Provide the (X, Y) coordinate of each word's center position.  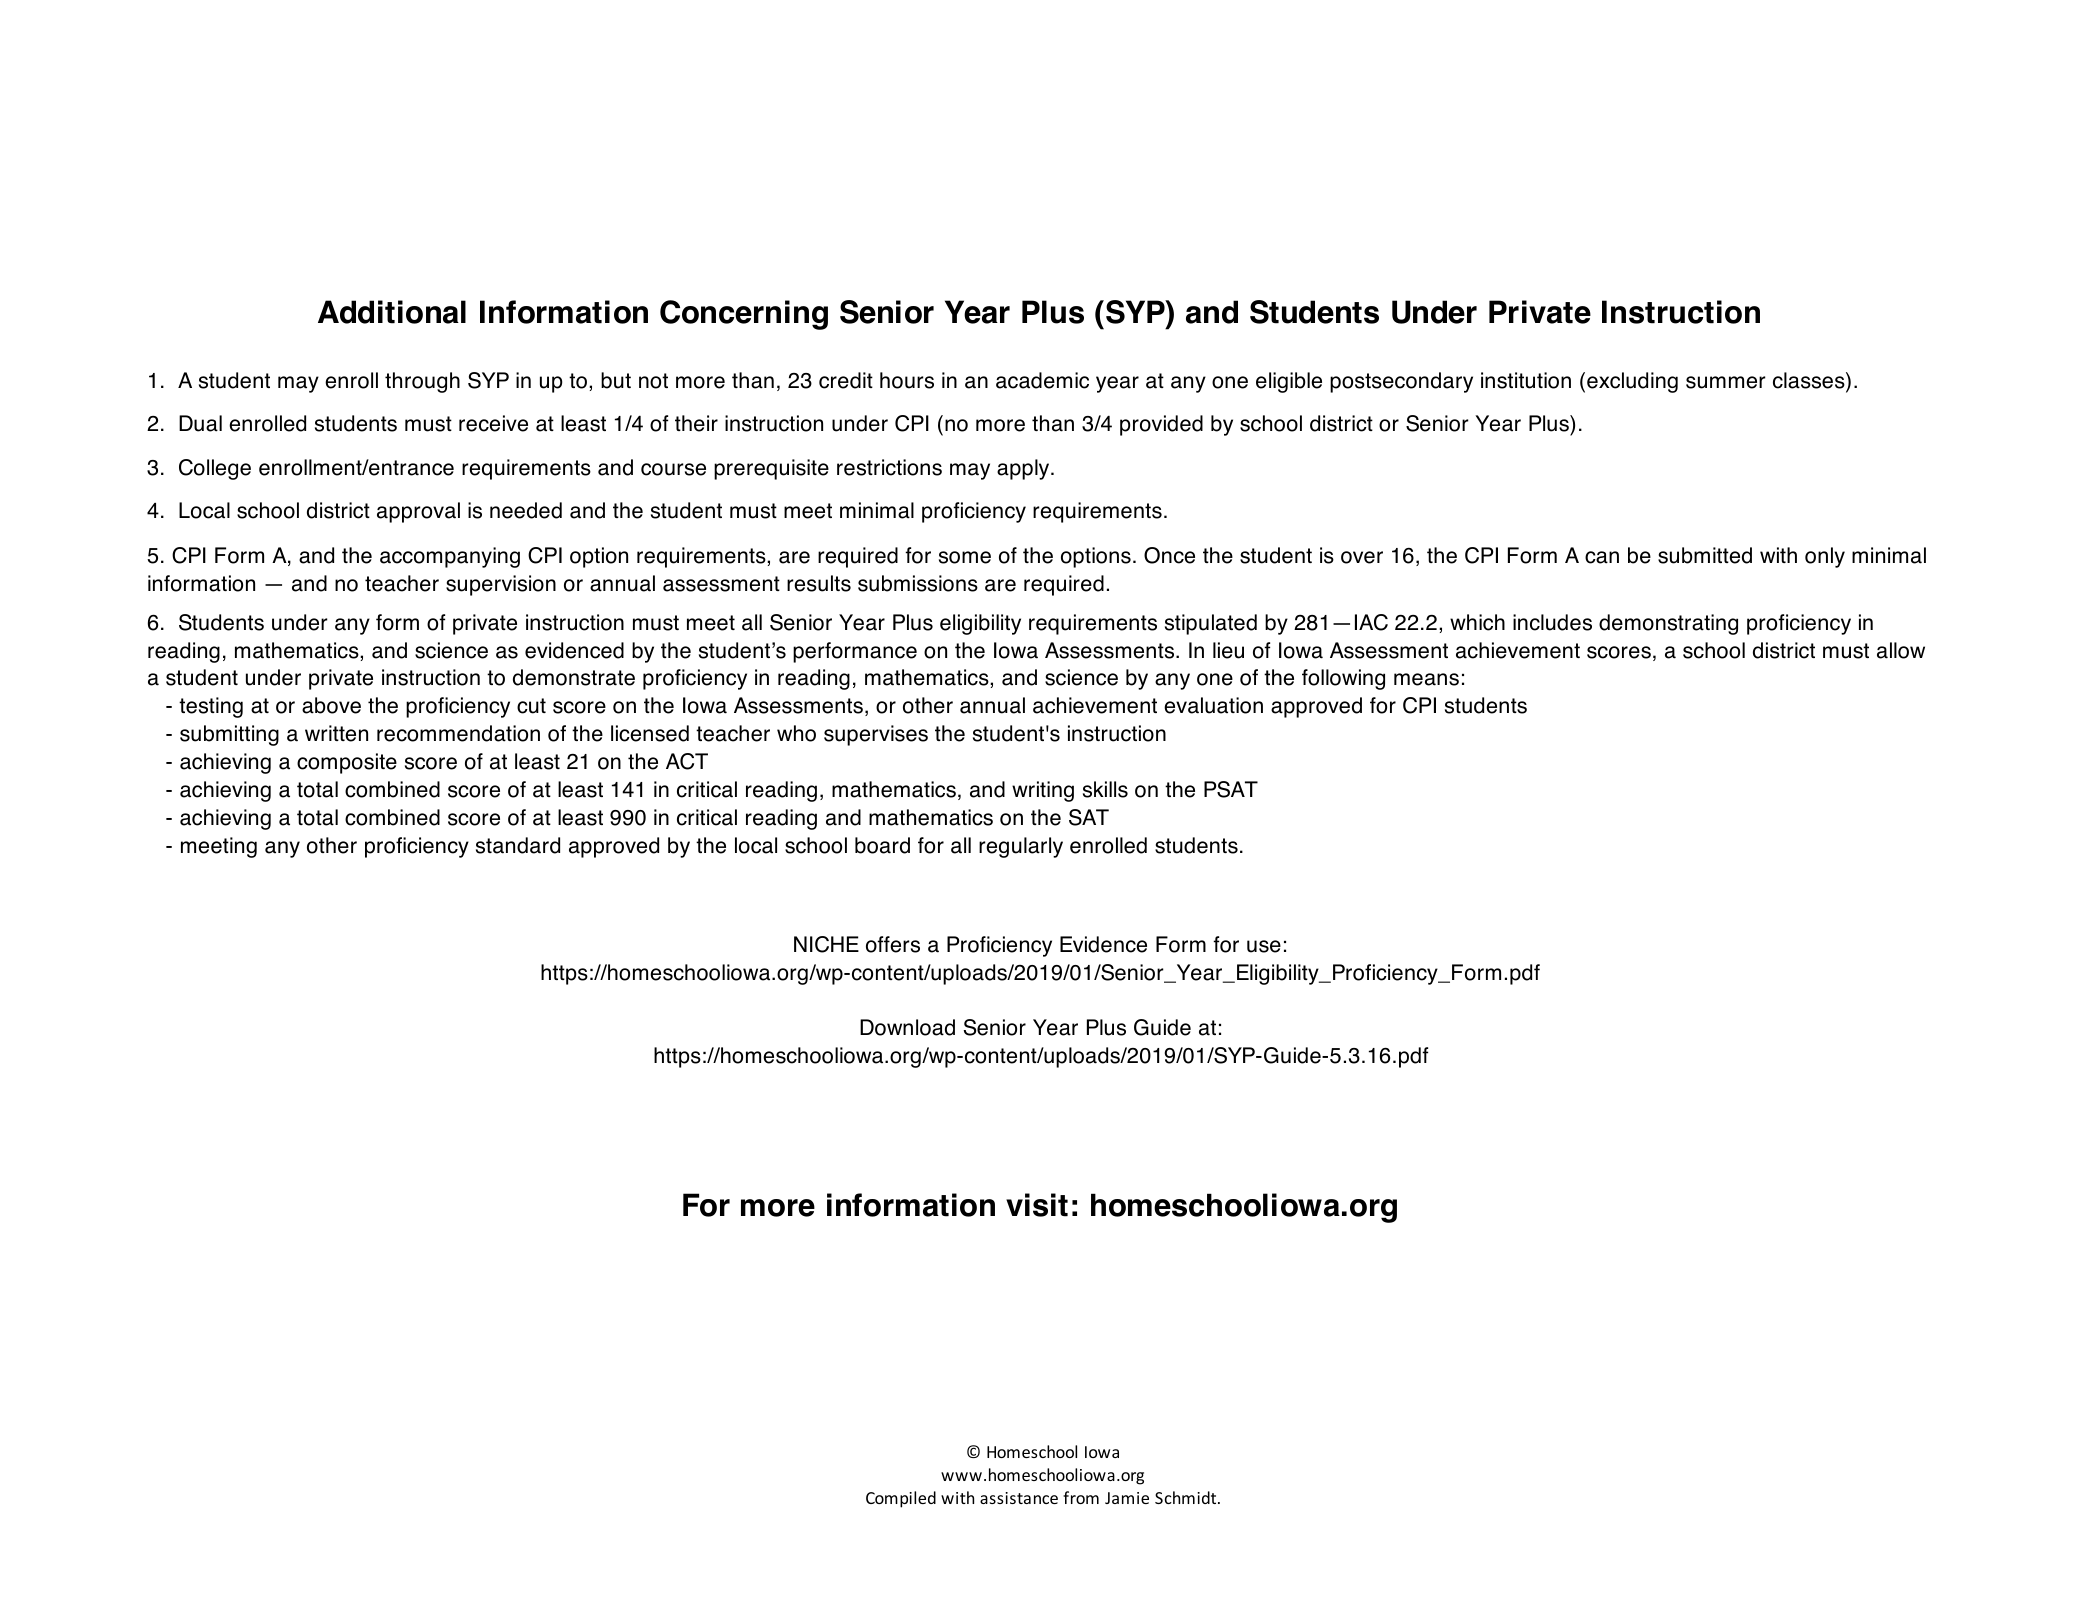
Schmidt (1187, 1497)
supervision (501, 585)
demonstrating (1668, 624)
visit (1037, 1205)
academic (1042, 380)
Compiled (901, 1499)
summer (1726, 382)
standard (518, 845)
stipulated (1211, 624)
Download (907, 1027)
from (1081, 1497)
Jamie (1127, 1498)
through (422, 382)
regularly (1021, 847)
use (1264, 946)
